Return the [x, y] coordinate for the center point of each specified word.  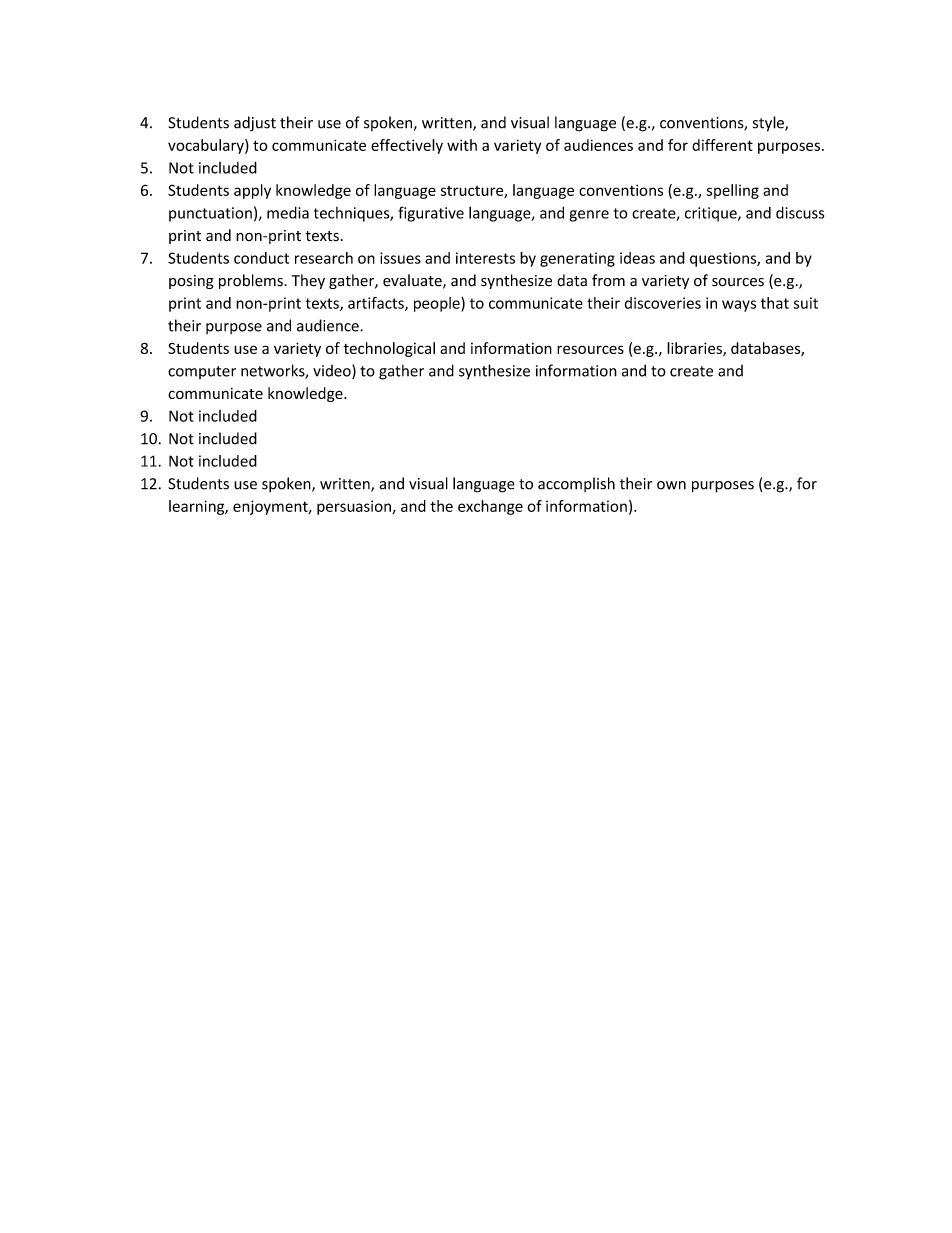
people [438, 304]
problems [251, 281]
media [288, 212]
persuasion [355, 507]
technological [389, 349]
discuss [800, 212]
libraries [695, 349]
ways [739, 306]
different [722, 145]
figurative [431, 214]
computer [202, 372]
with [462, 145]
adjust [255, 124]
